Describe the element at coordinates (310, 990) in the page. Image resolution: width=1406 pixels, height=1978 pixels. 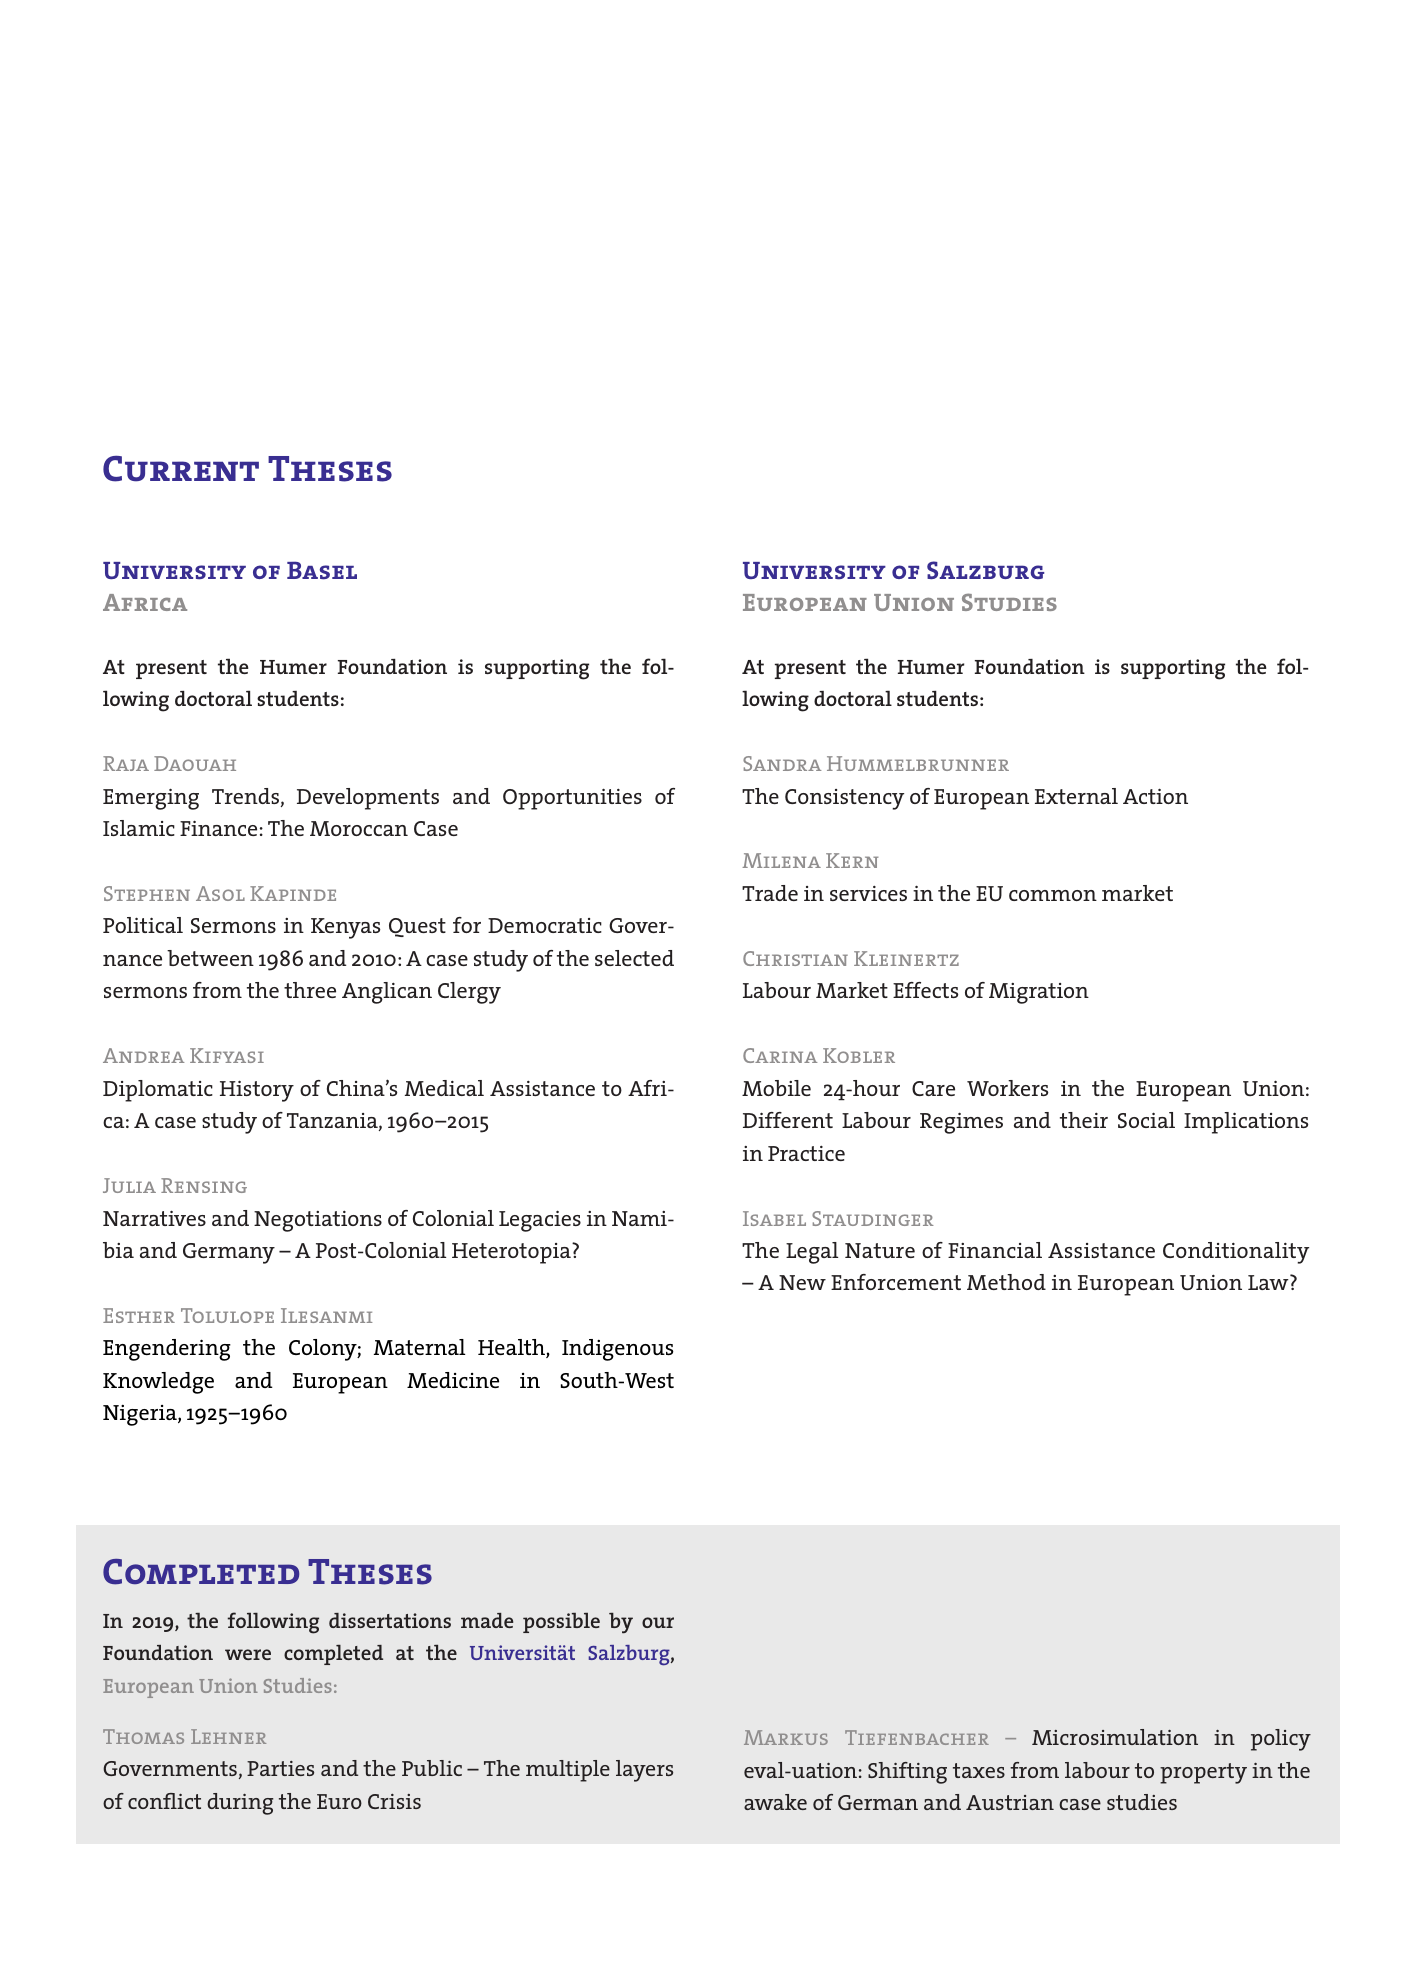
I see `three` at that location.
